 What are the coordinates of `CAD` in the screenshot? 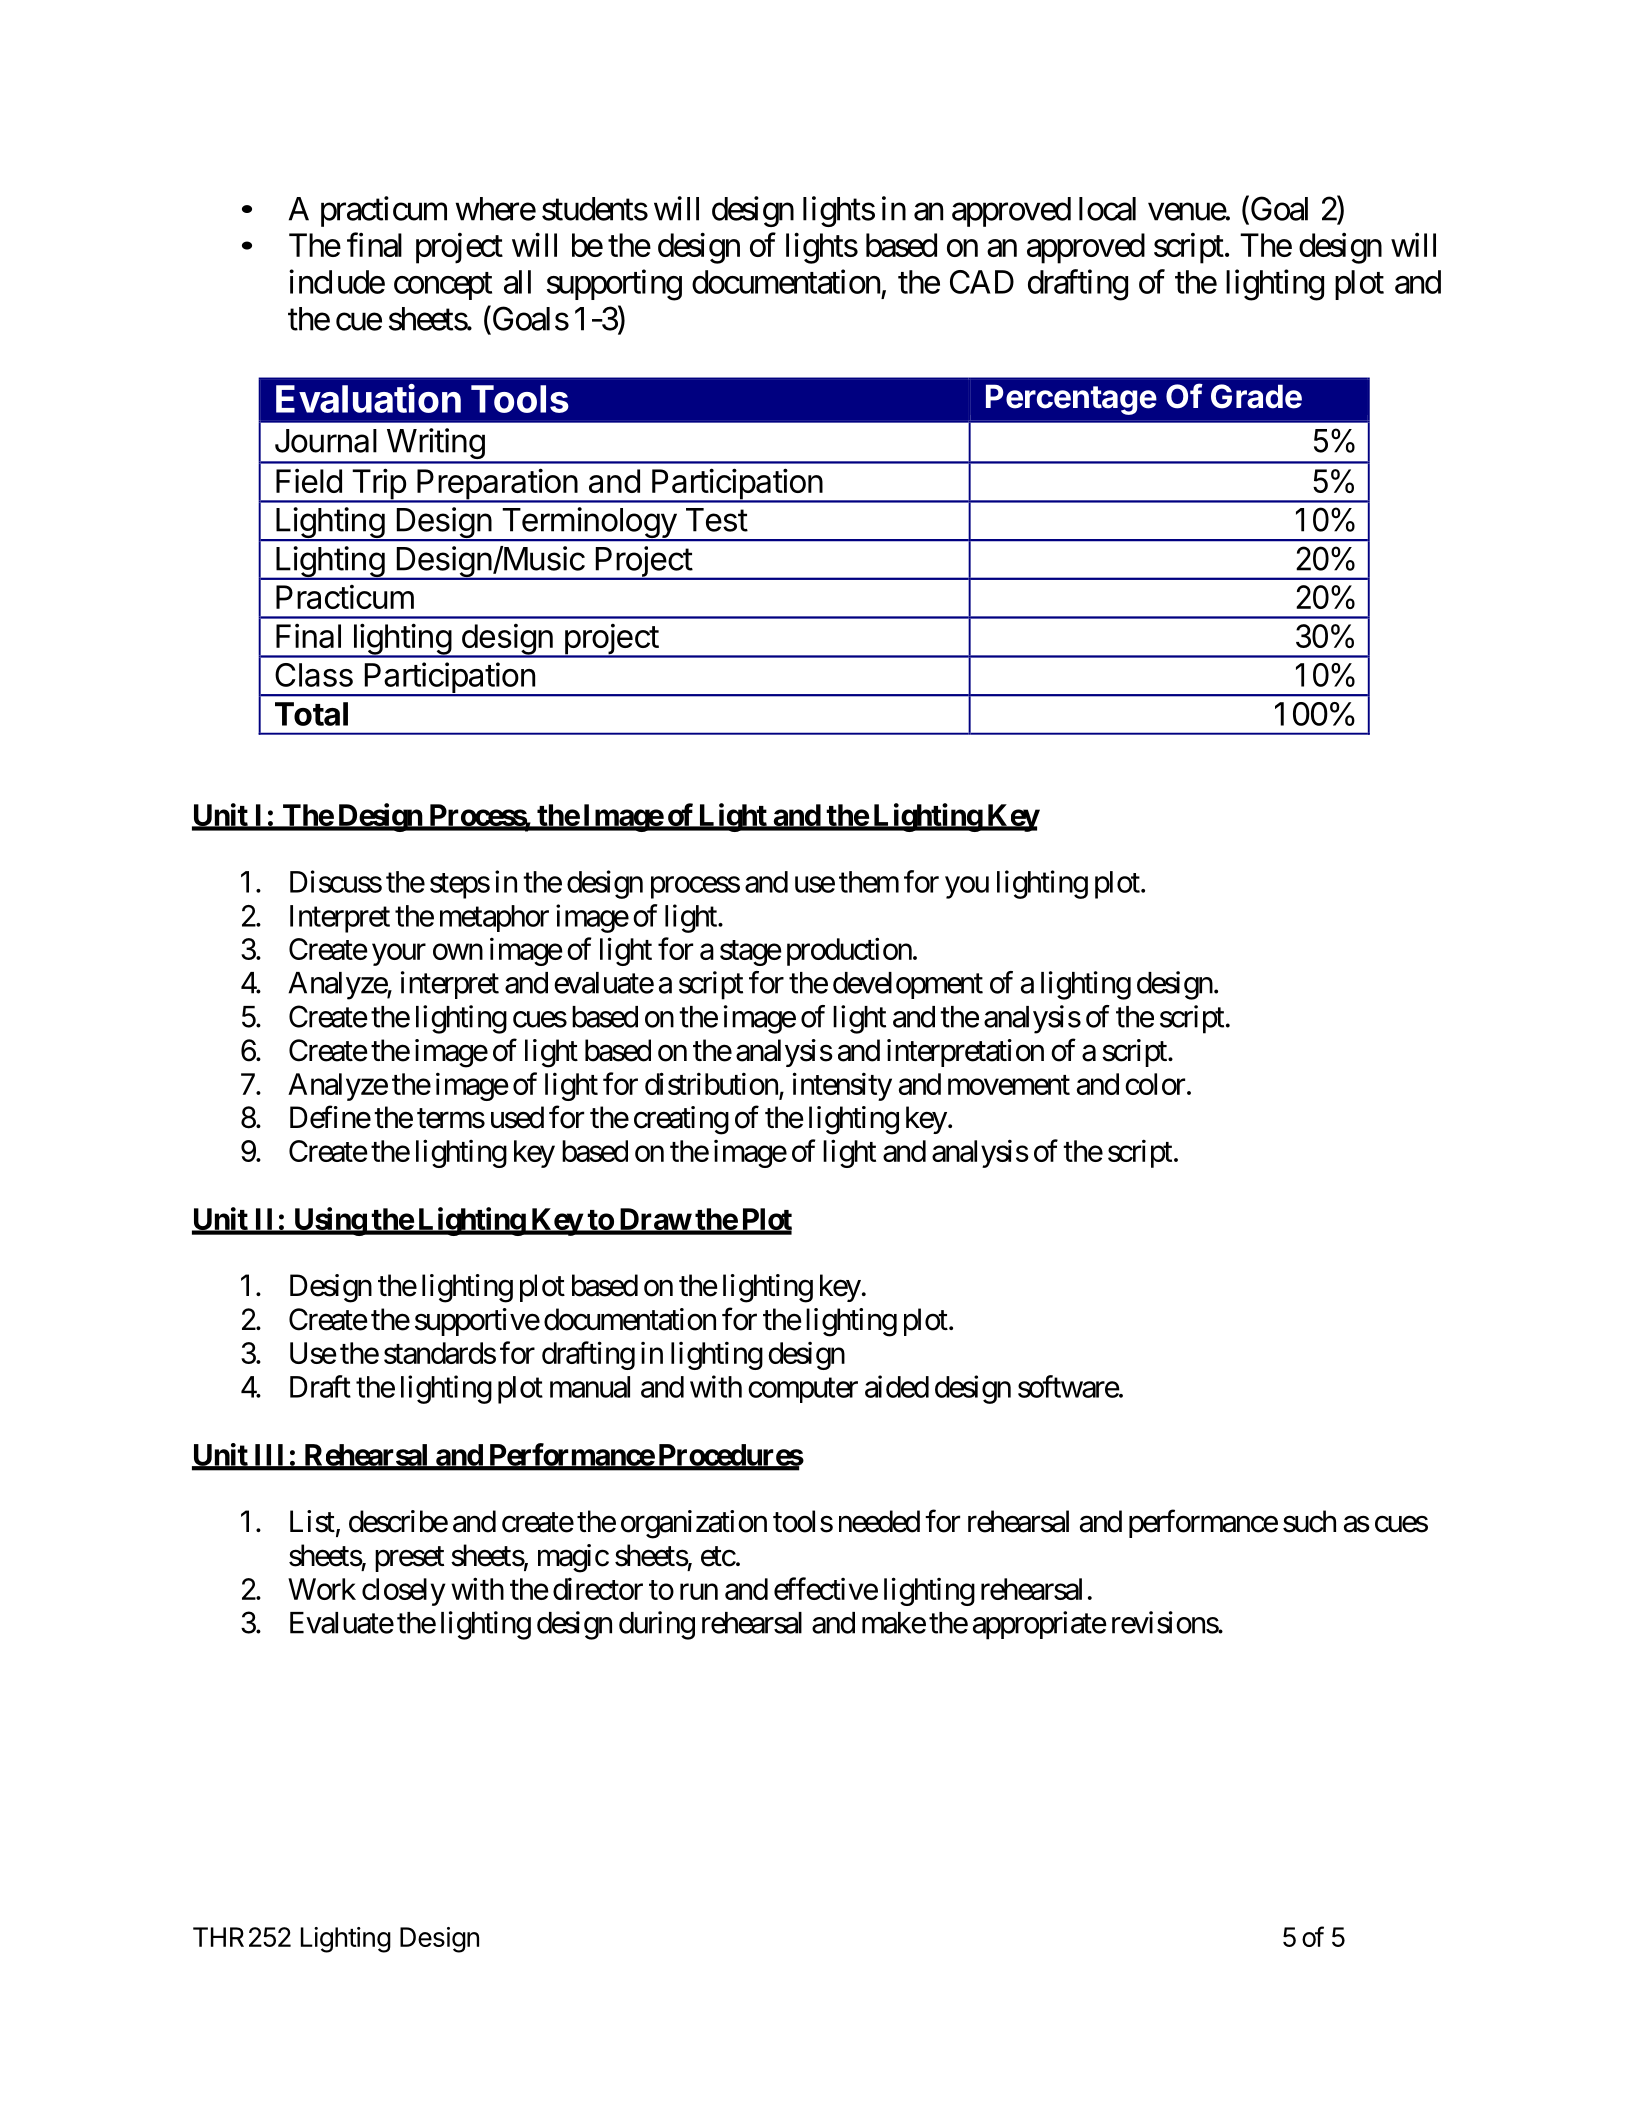 It's located at (982, 282).
